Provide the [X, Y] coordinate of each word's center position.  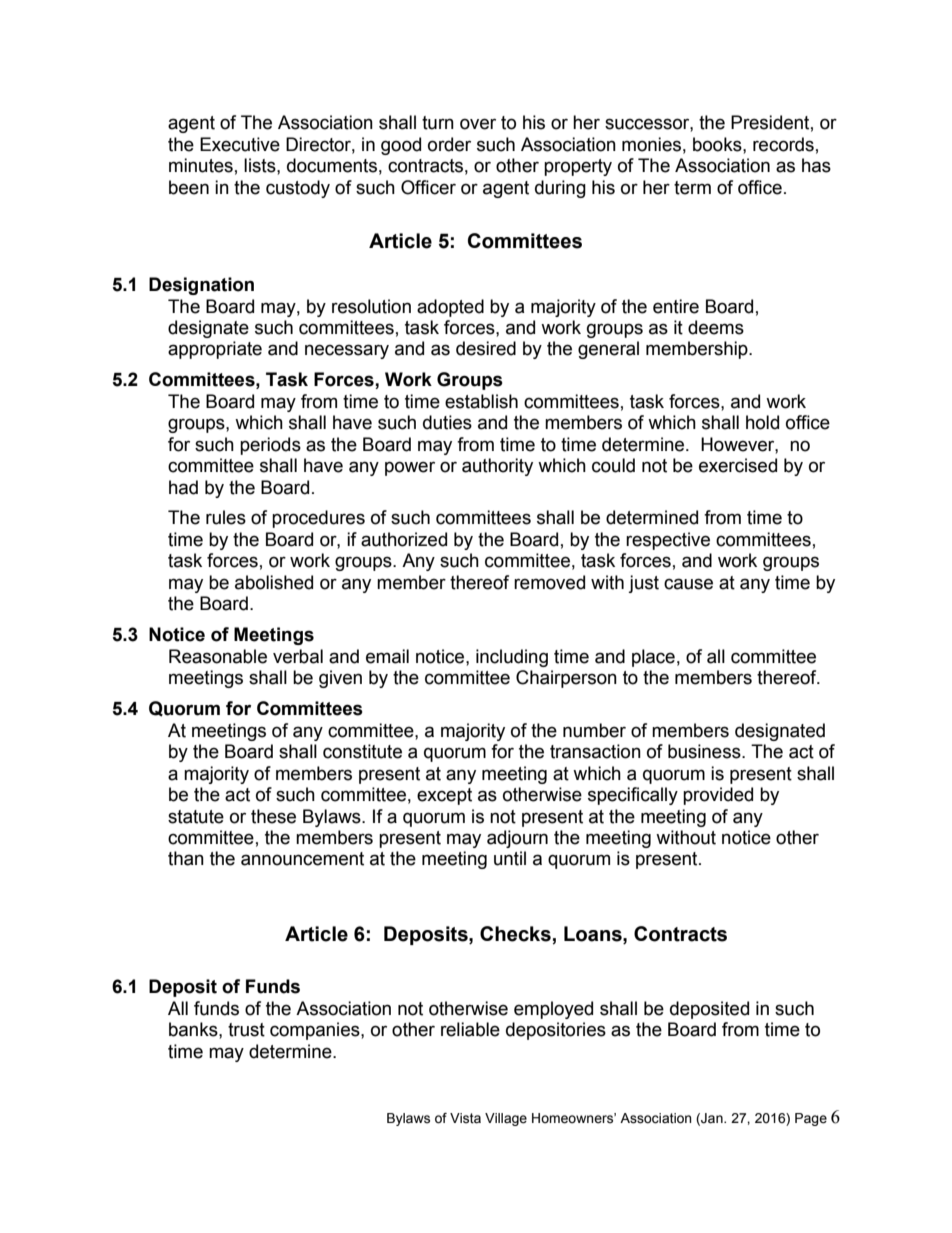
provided [718, 796]
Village [506, 1119]
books [718, 144]
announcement [302, 859]
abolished [274, 582]
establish [481, 401]
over [478, 124]
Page [811, 1119]
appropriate [215, 350]
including [512, 658]
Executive [240, 144]
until [510, 858]
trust [246, 1030]
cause [688, 584]
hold [762, 422]
